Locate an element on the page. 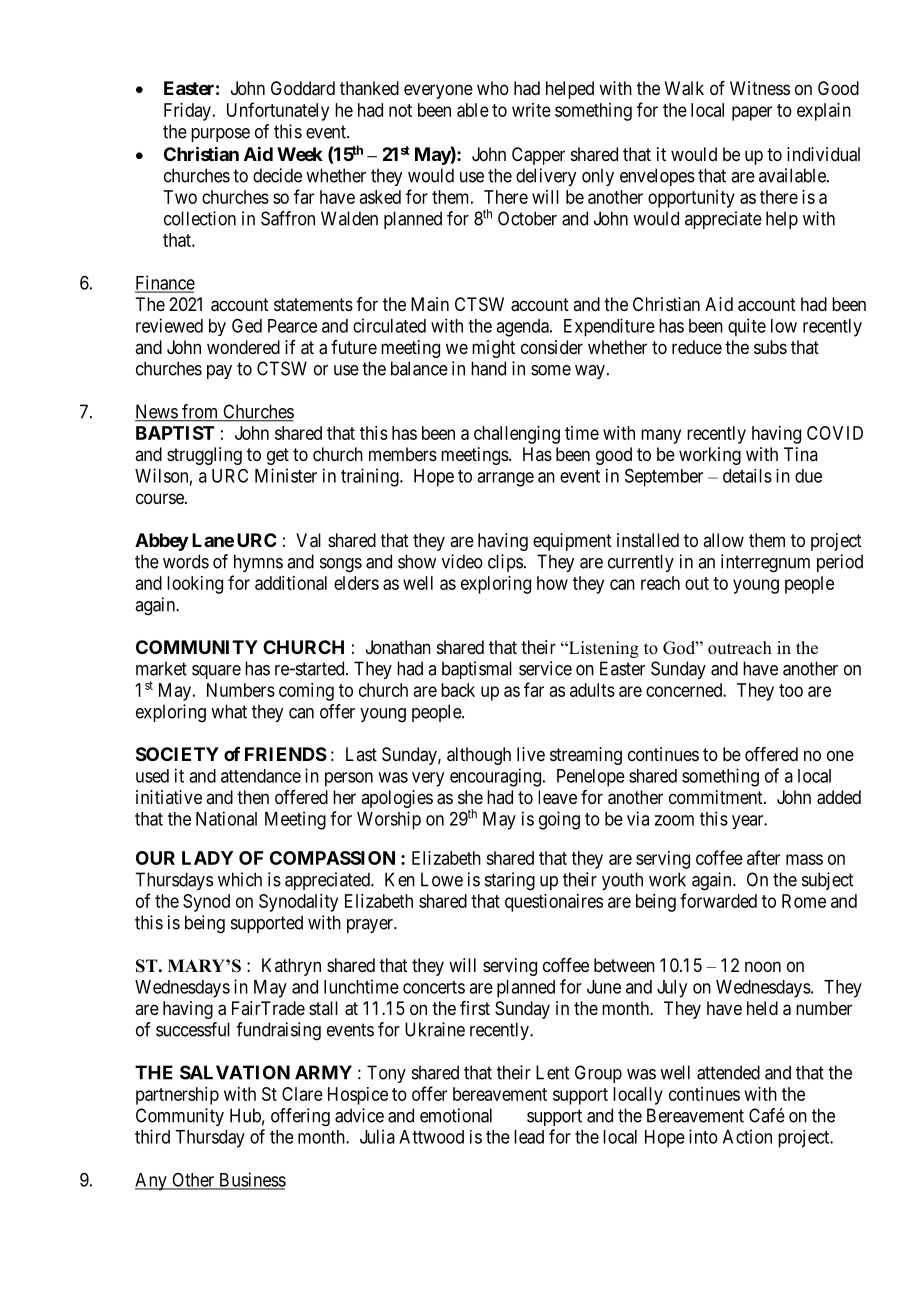  Action is located at coordinates (747, 1136).
